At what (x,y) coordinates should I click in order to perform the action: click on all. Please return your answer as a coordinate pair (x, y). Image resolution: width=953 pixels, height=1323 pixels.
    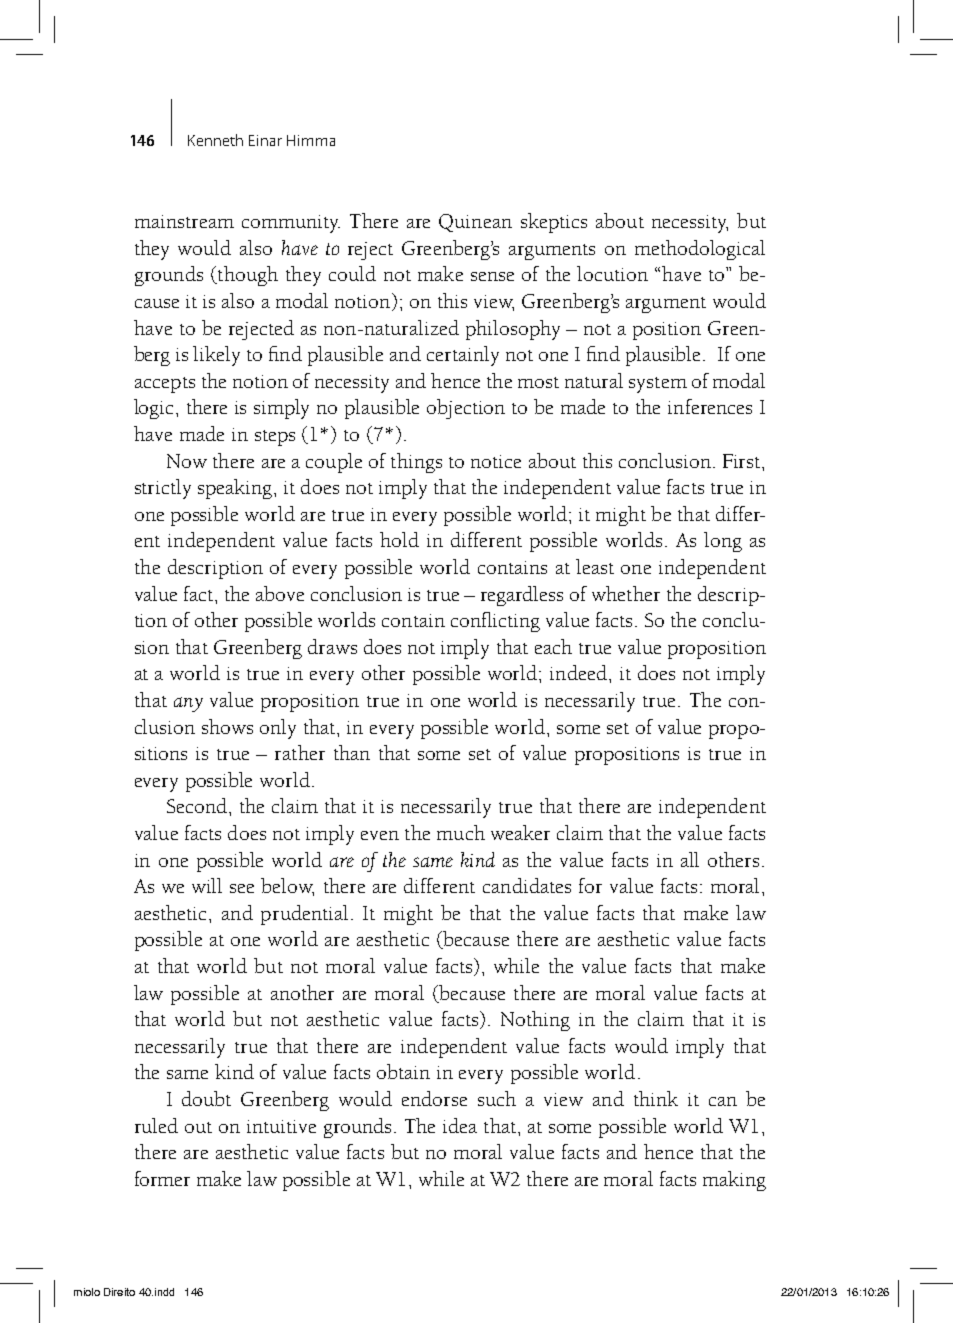
    Looking at the image, I should click on (690, 859).
